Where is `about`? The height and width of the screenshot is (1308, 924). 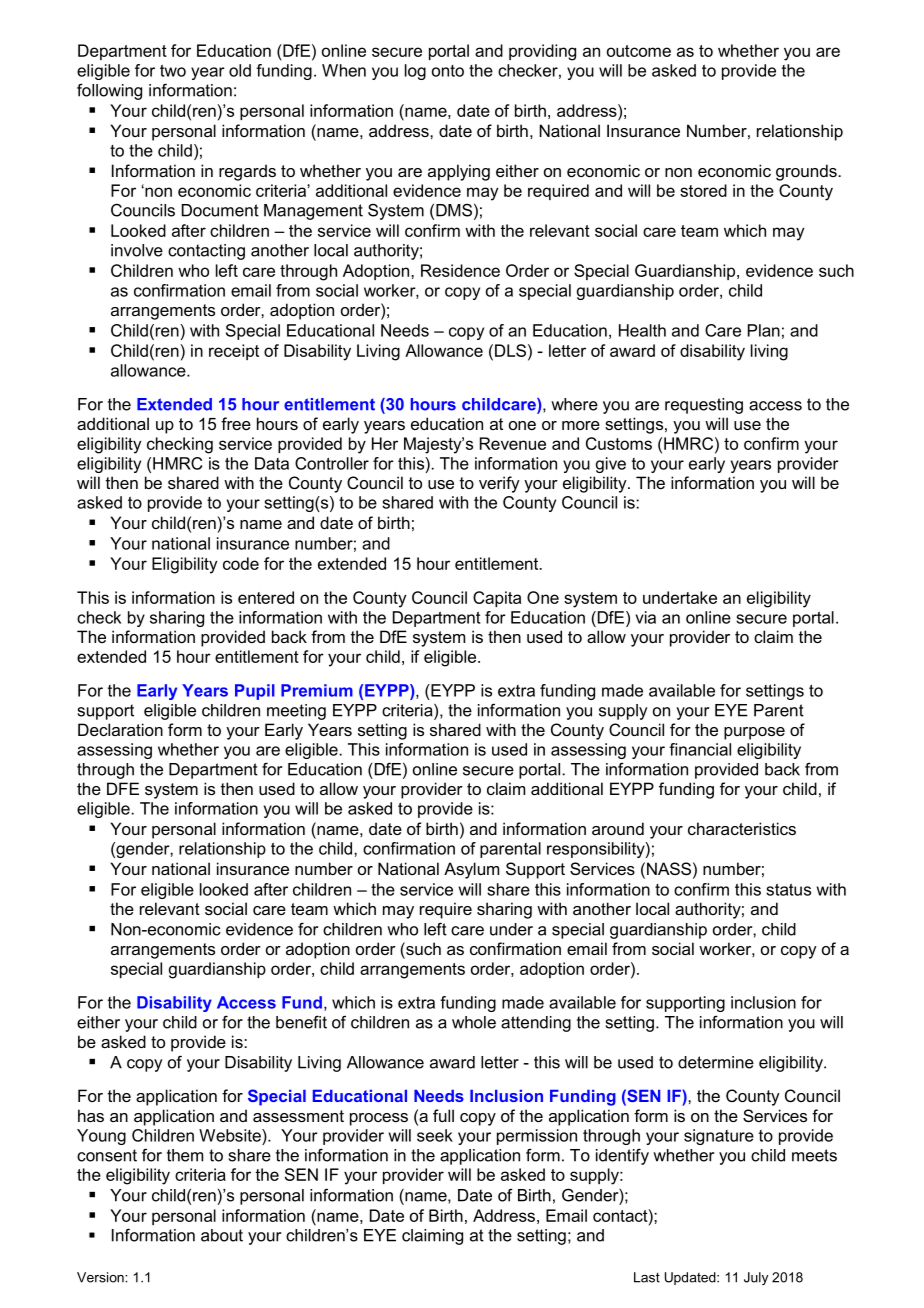
about is located at coordinates (222, 1235).
